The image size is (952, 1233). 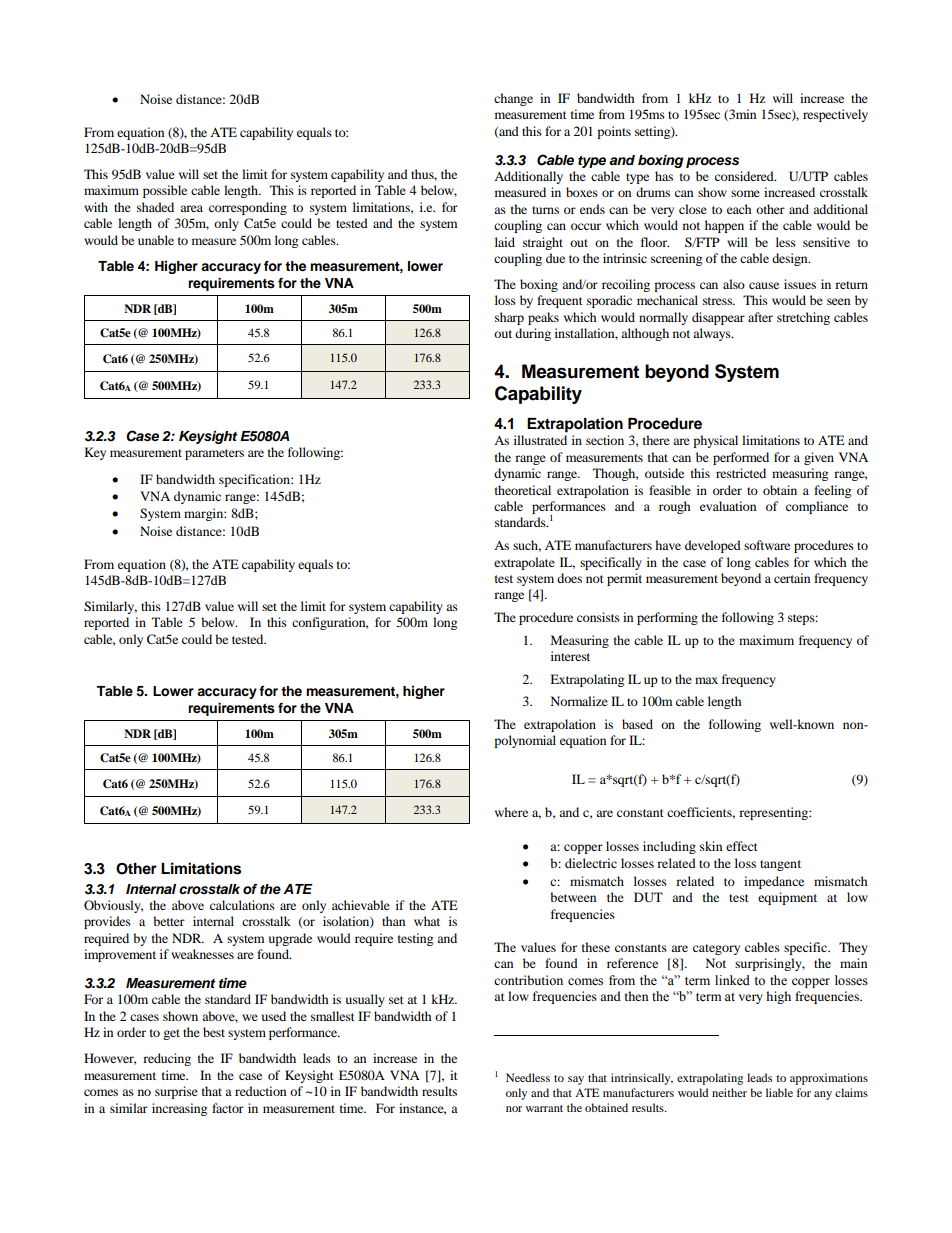 What do you see at coordinates (742, 846) in the image?
I see `effect` at bounding box center [742, 846].
